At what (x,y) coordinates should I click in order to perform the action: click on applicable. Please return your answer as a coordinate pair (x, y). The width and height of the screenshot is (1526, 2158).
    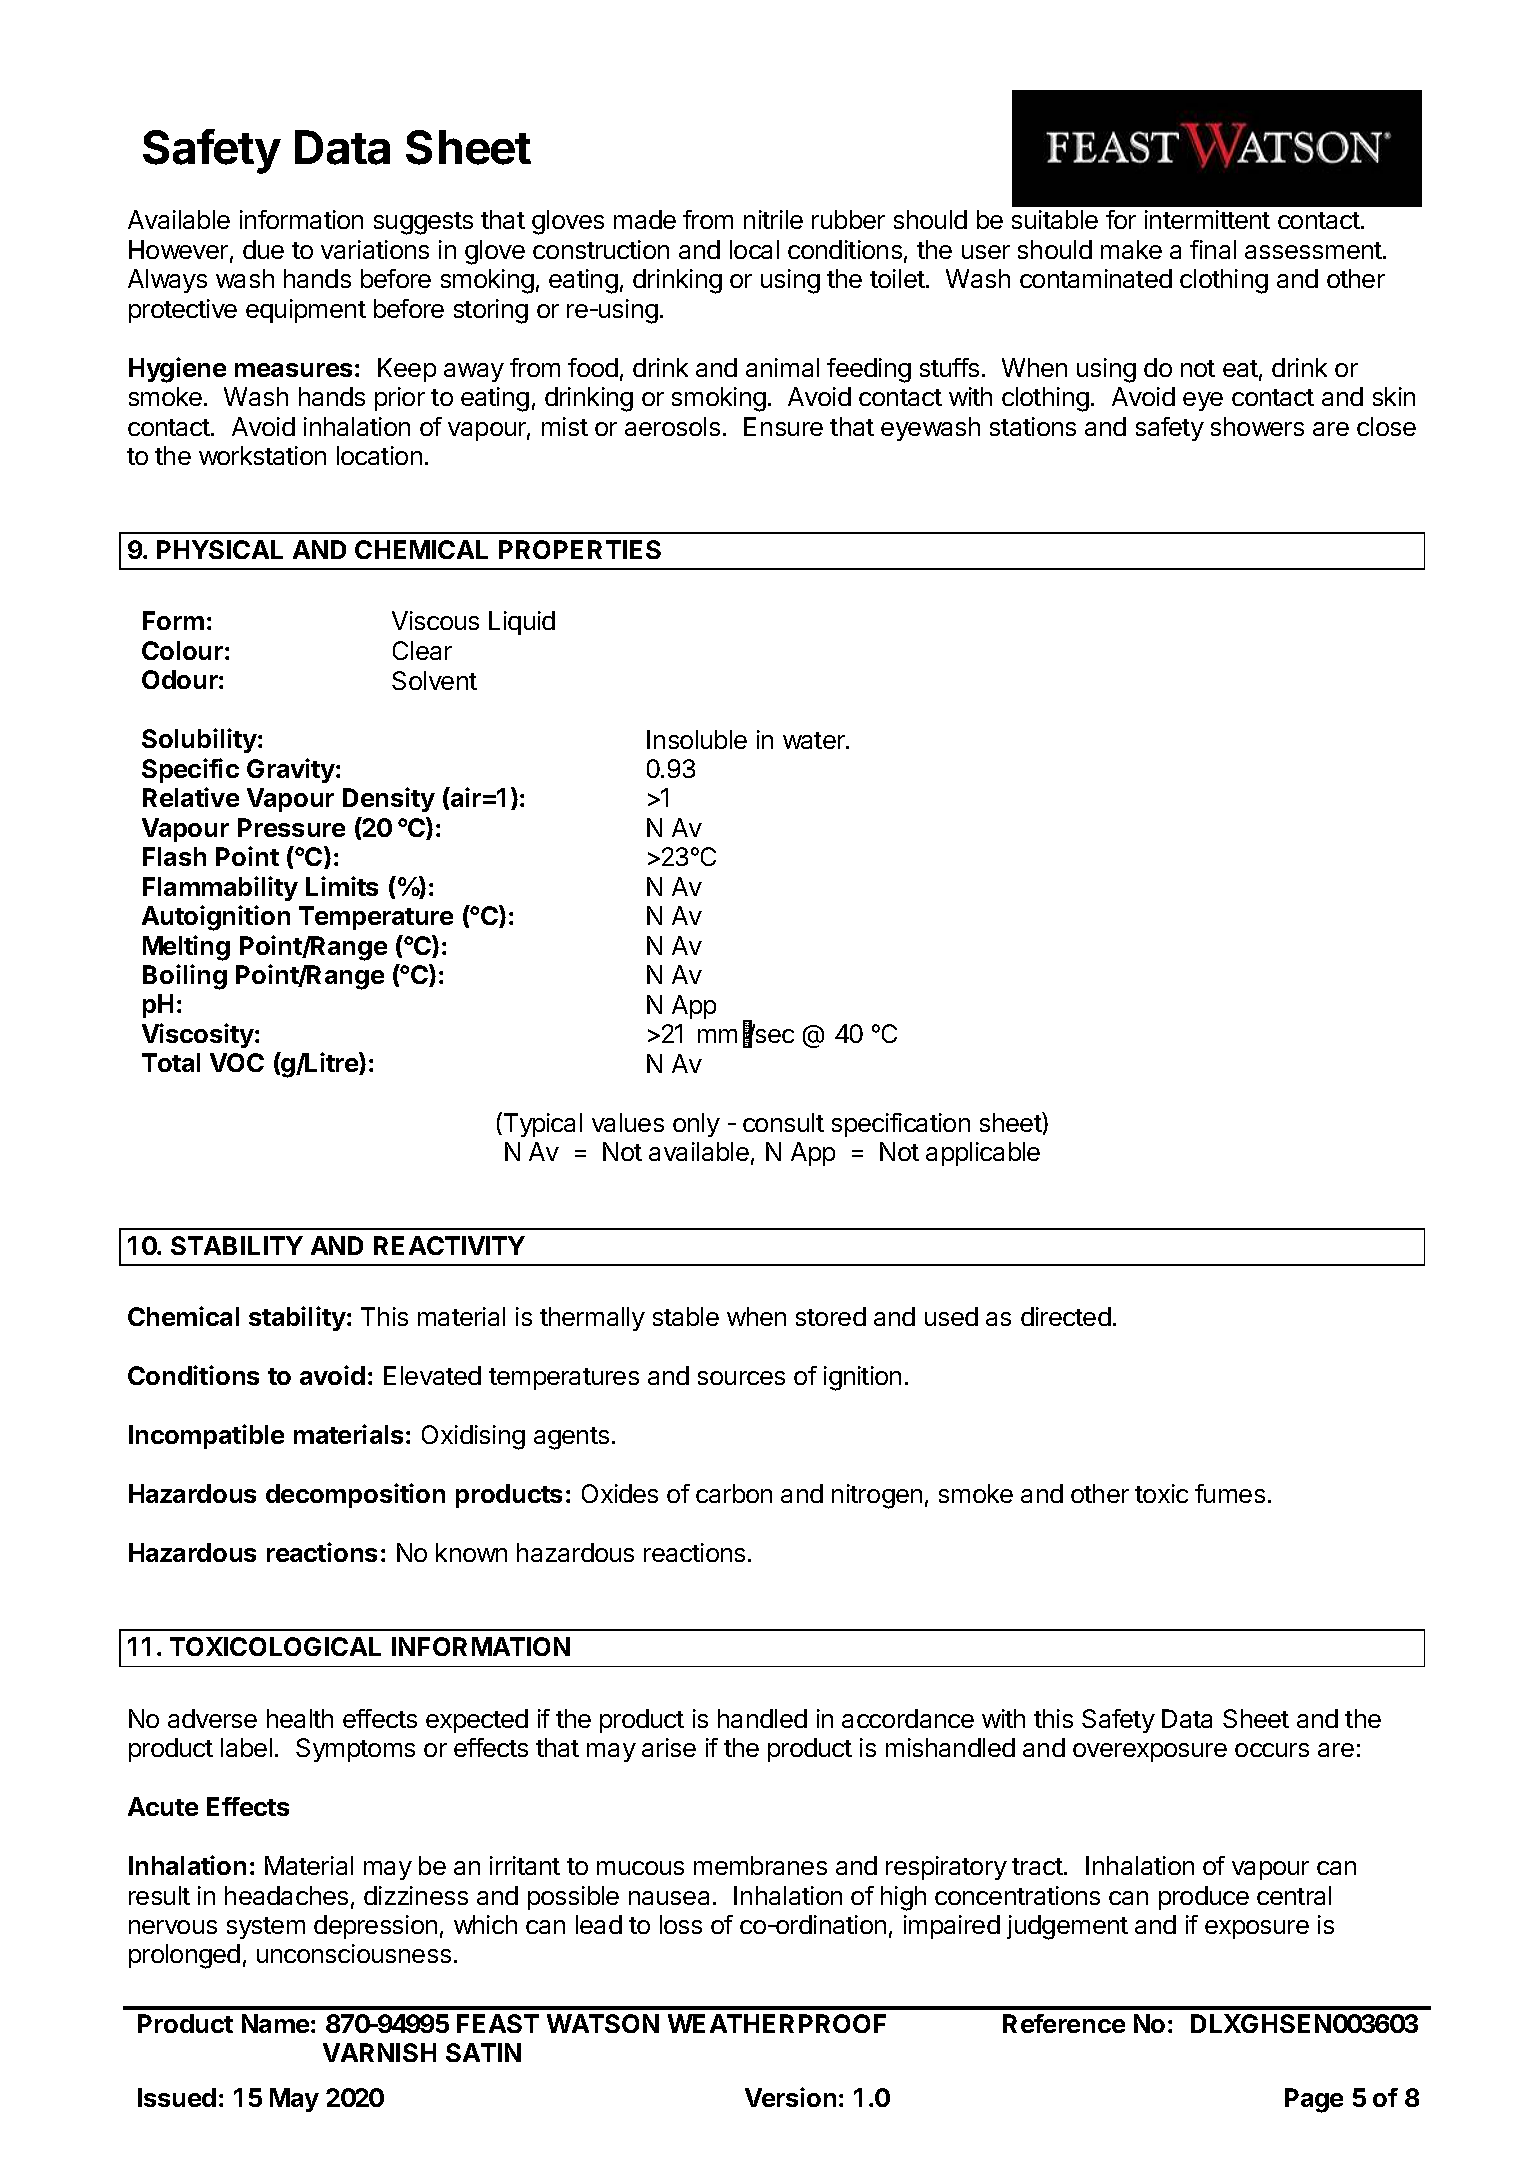
    Looking at the image, I should click on (983, 1154).
